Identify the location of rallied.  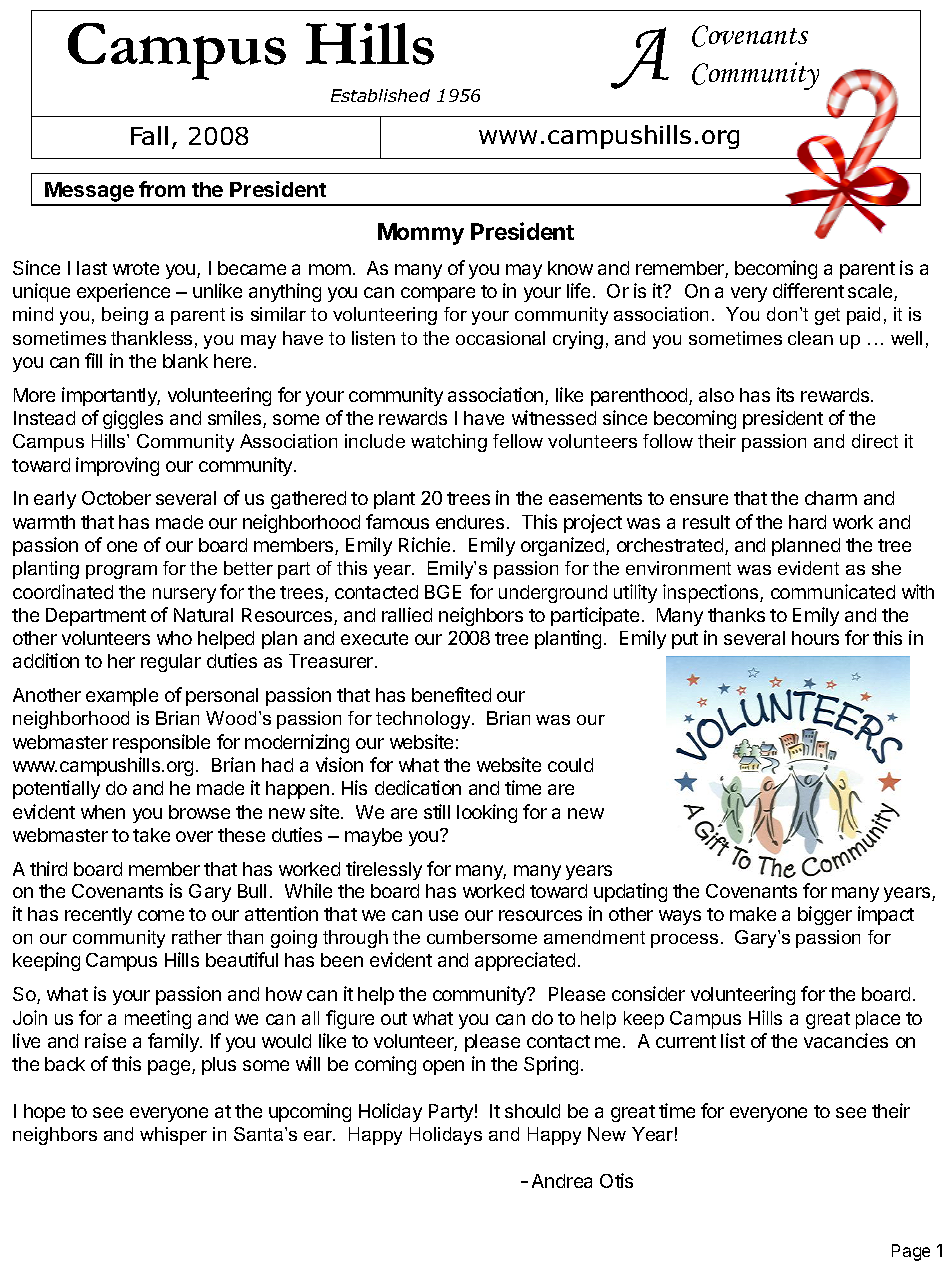
(407, 614).
